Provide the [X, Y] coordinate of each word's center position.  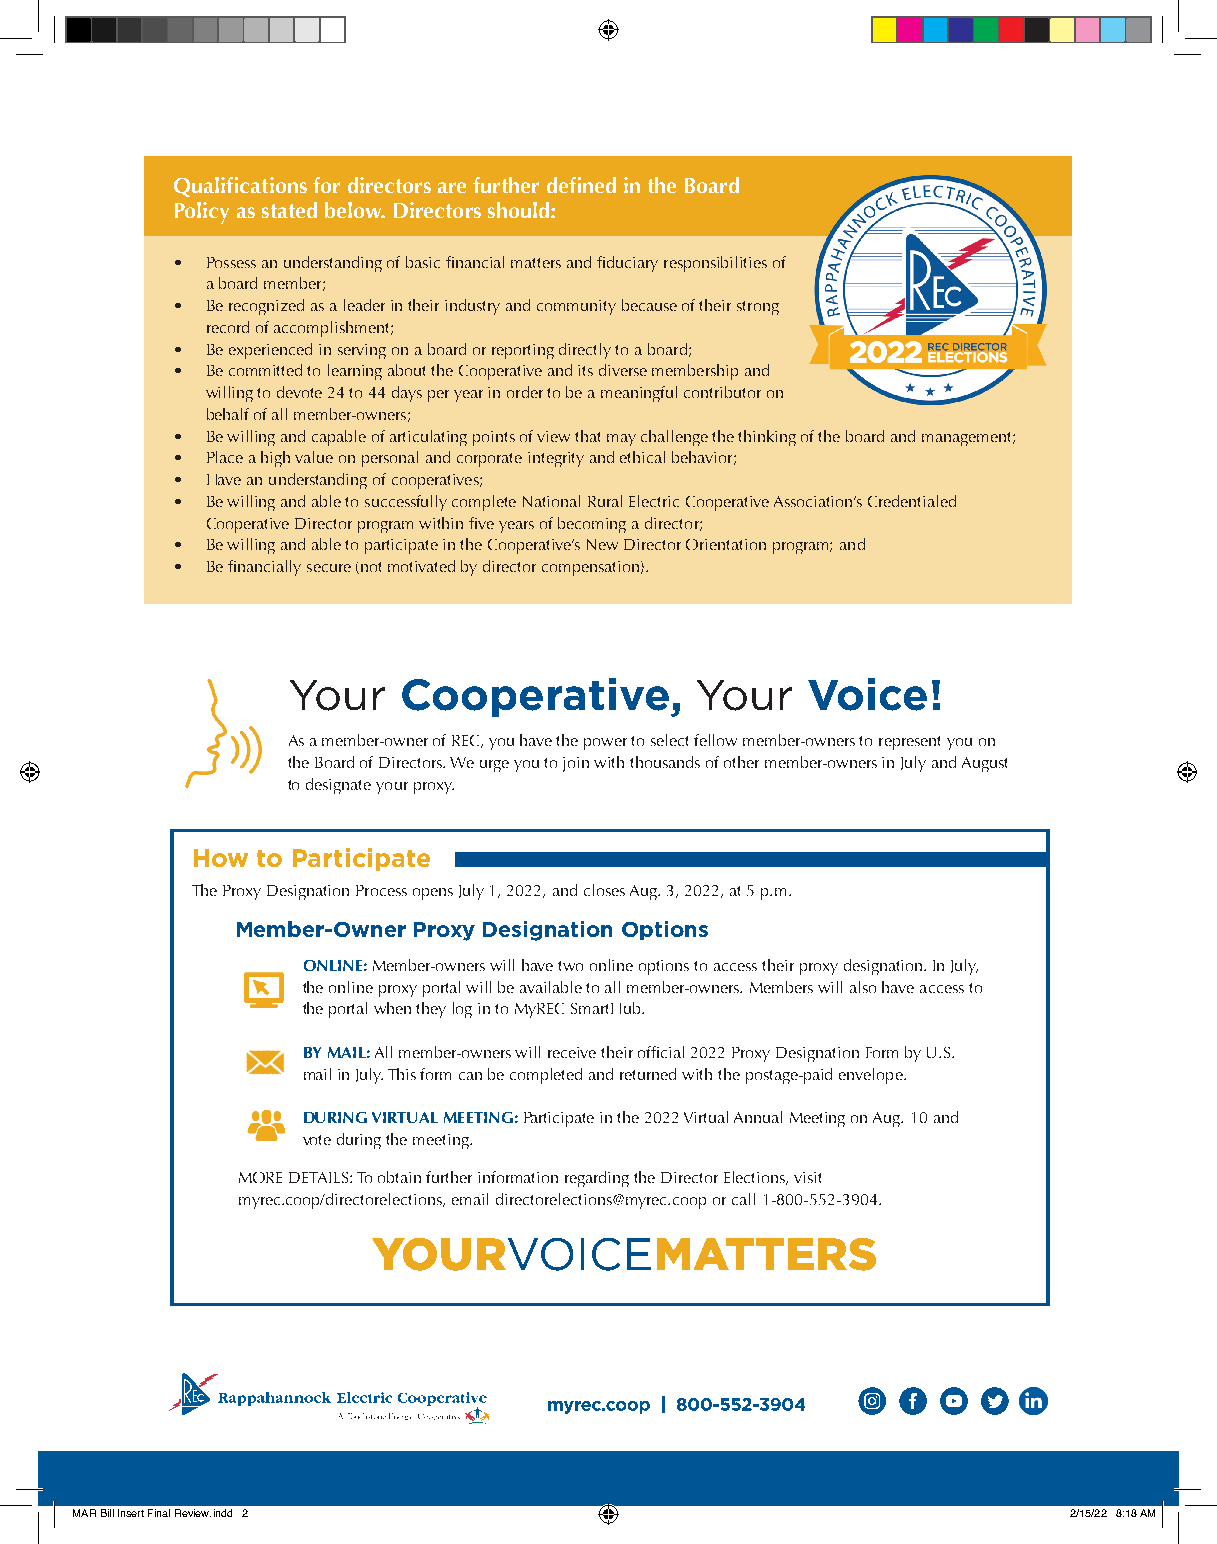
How [221, 858]
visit [807, 1177]
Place [225, 457]
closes [604, 890]
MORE [260, 1177]
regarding [597, 1179]
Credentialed [912, 501]
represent [909, 743]
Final [159, 1513]
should [520, 210]
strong [758, 308]
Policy [202, 213]
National [551, 501]
